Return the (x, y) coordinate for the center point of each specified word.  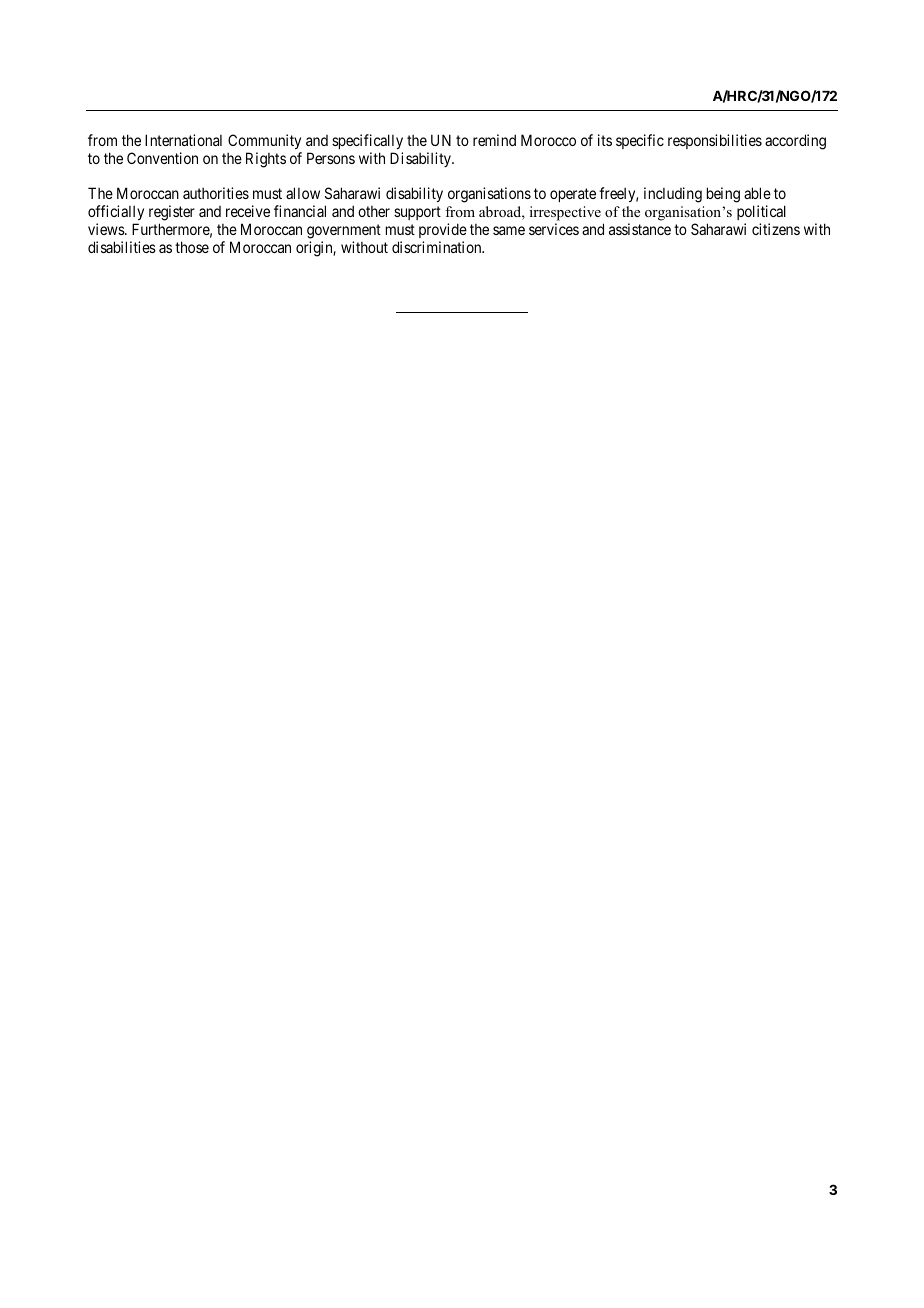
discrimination (438, 247)
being (723, 195)
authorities (216, 193)
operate (573, 195)
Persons (331, 158)
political (761, 212)
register (172, 213)
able (757, 193)
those (192, 247)
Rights (266, 160)
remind (494, 140)
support (417, 213)
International (183, 140)
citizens (776, 229)
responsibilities (715, 141)
